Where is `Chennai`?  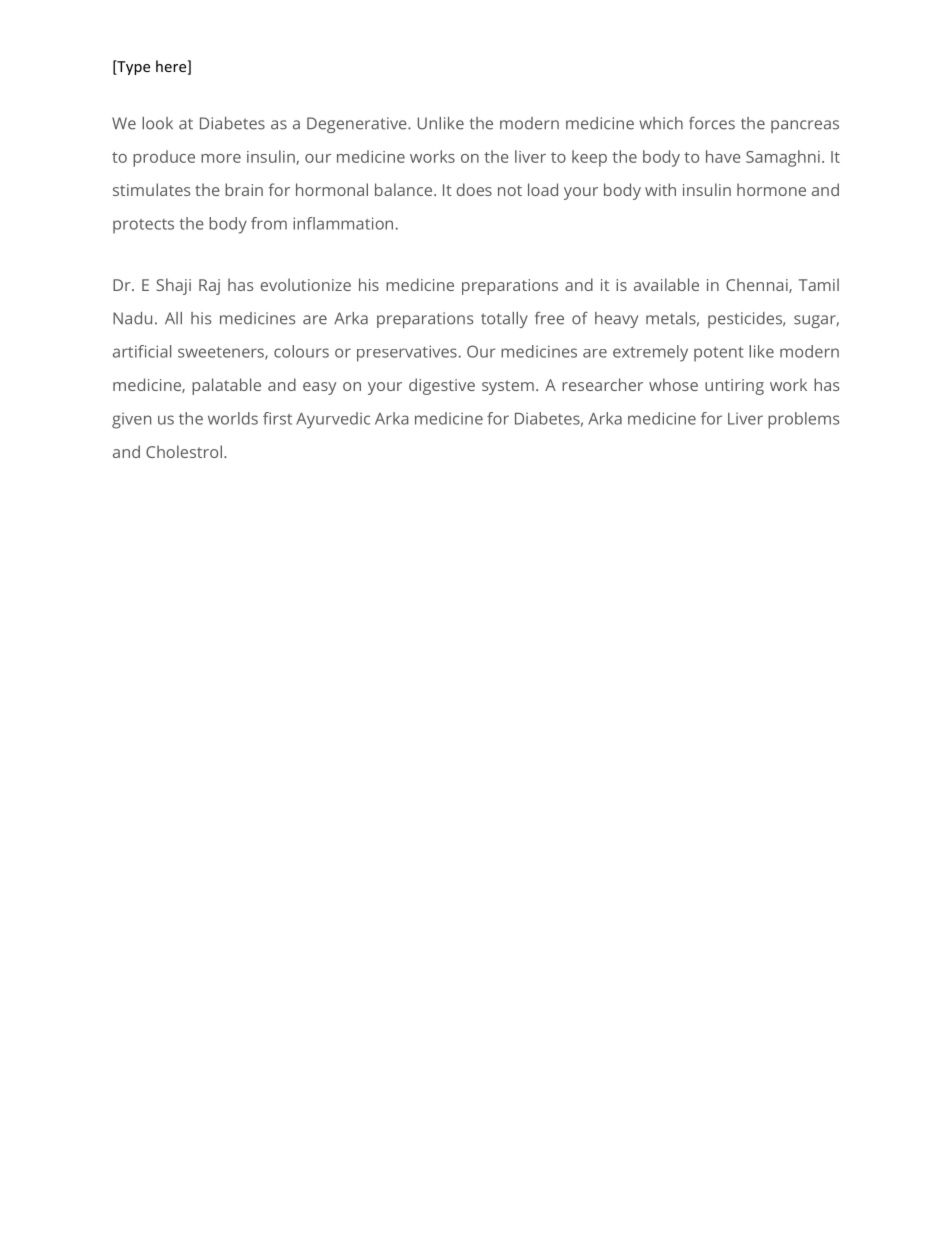
Chennai is located at coordinates (758, 285).
